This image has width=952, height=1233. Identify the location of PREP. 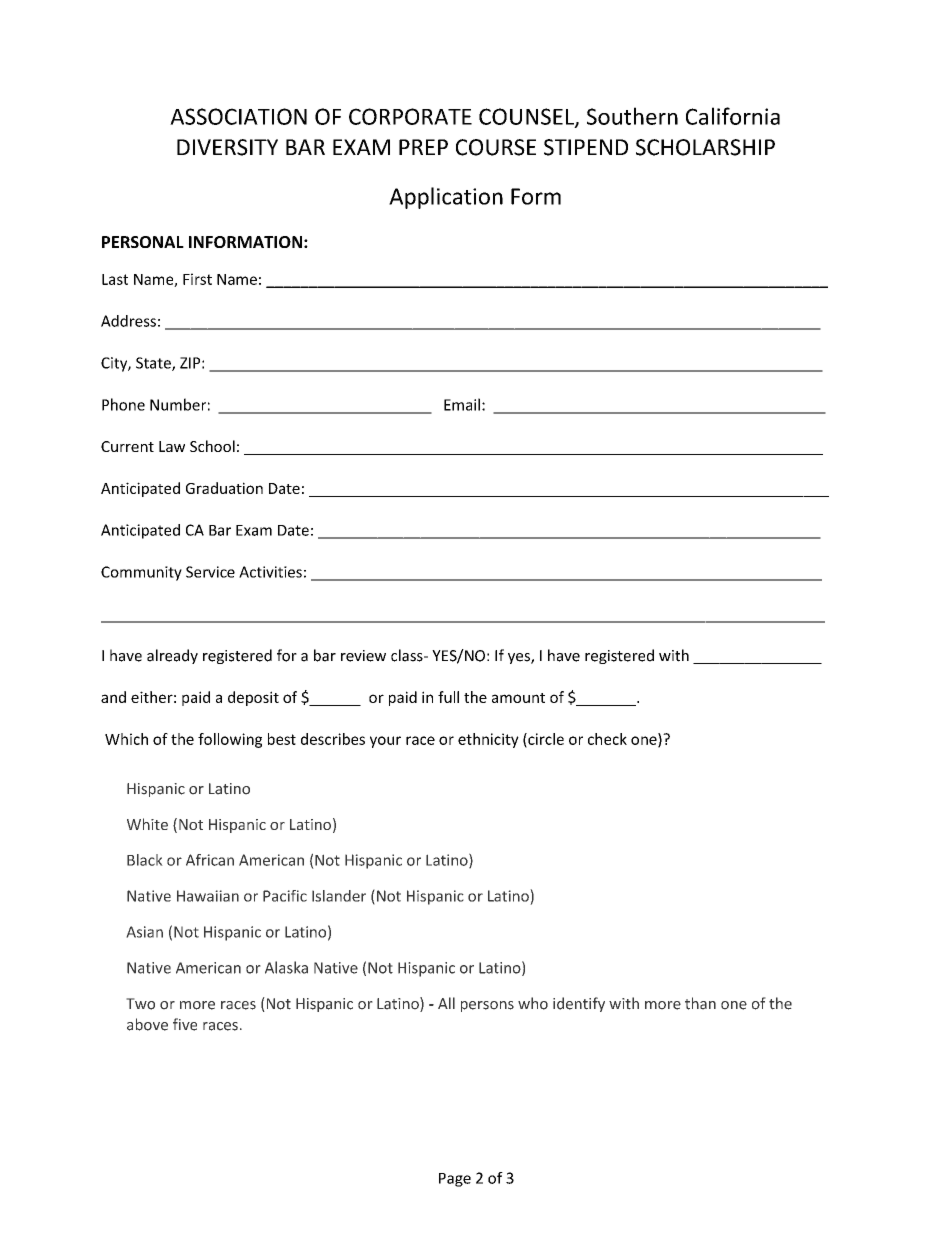
(423, 147).
